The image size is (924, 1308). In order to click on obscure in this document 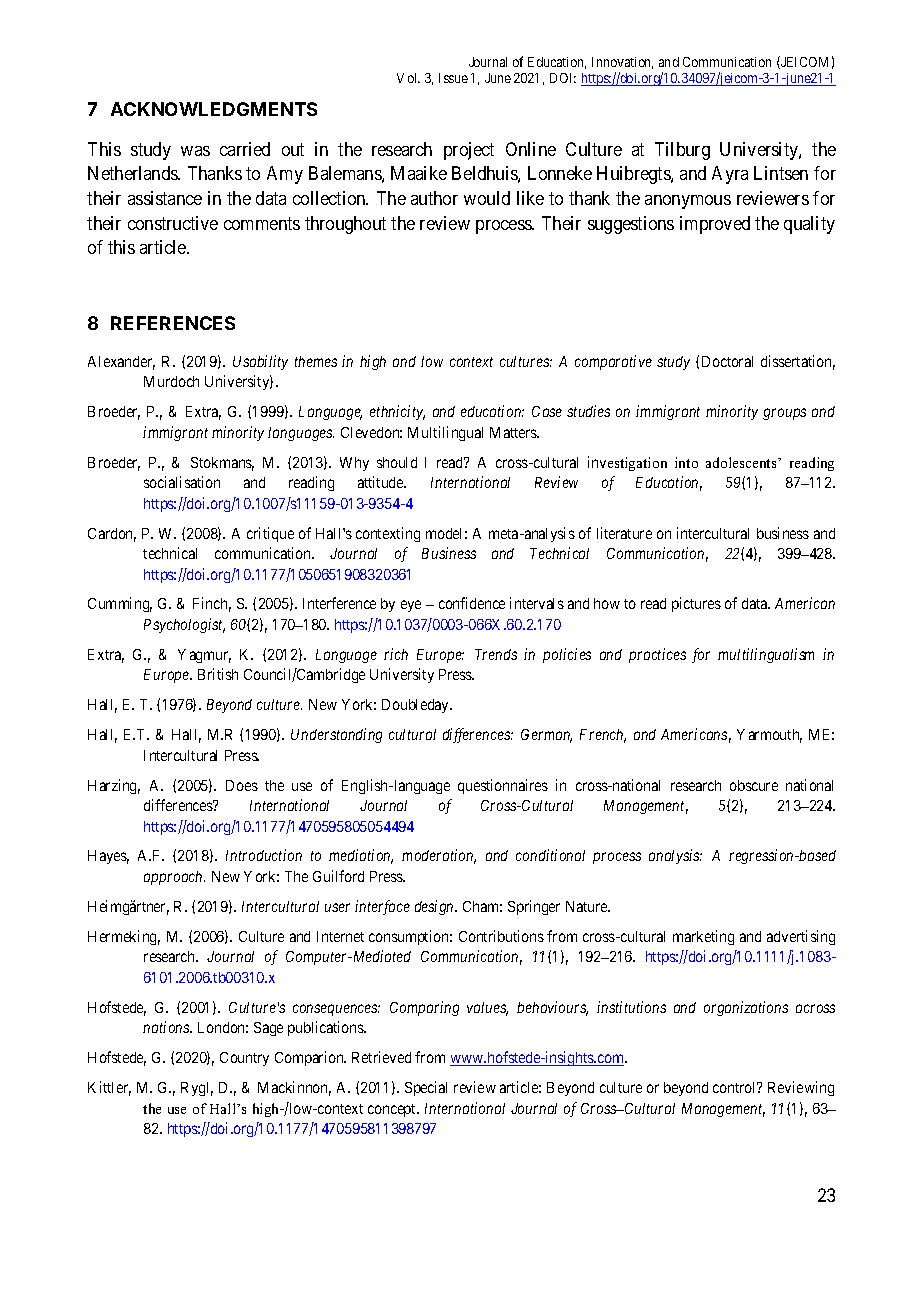, I will do `click(754, 785)`.
